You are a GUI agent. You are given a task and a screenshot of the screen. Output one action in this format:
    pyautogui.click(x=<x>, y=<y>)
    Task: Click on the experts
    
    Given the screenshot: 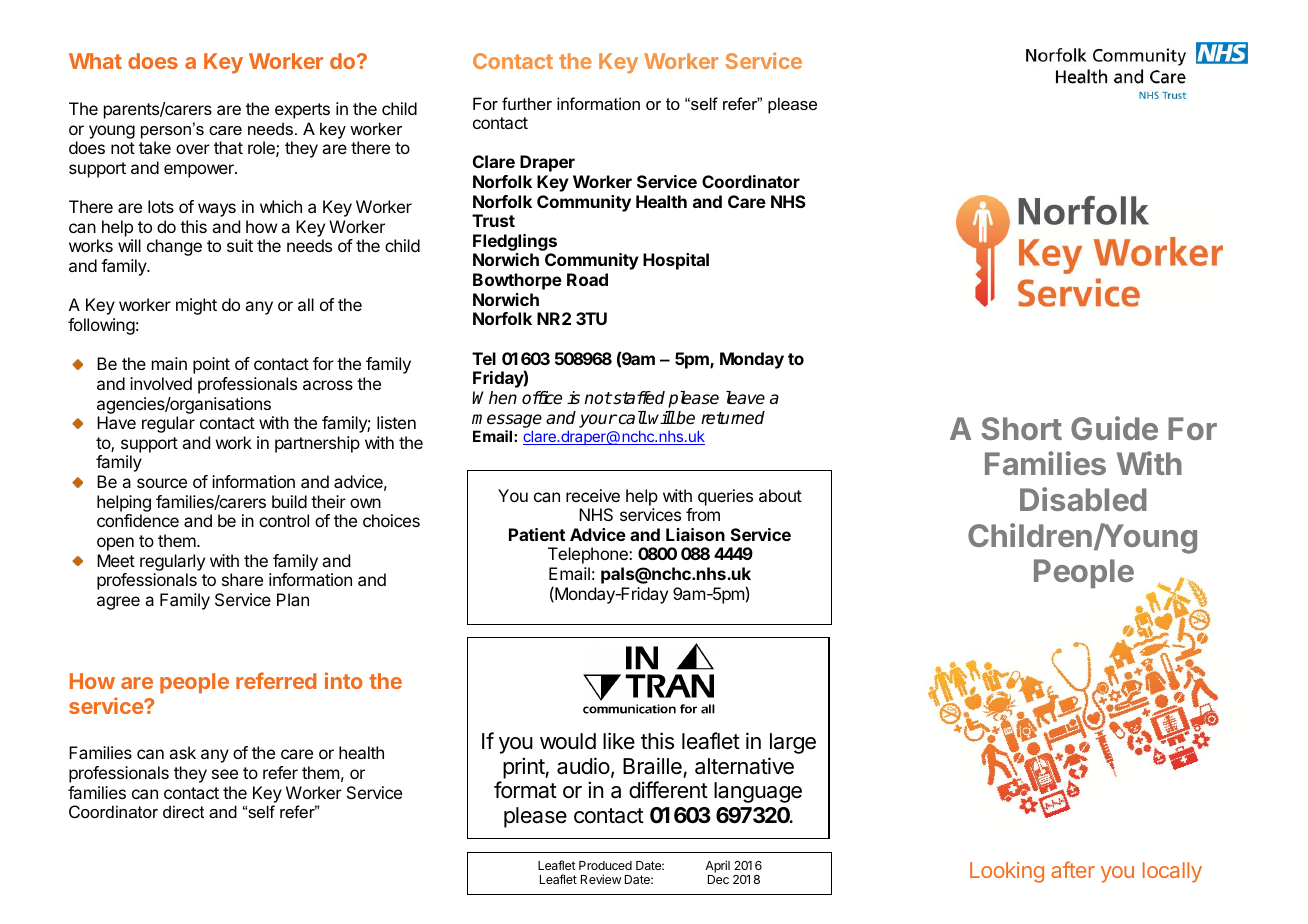 What is the action you would take?
    pyautogui.click(x=302, y=111)
